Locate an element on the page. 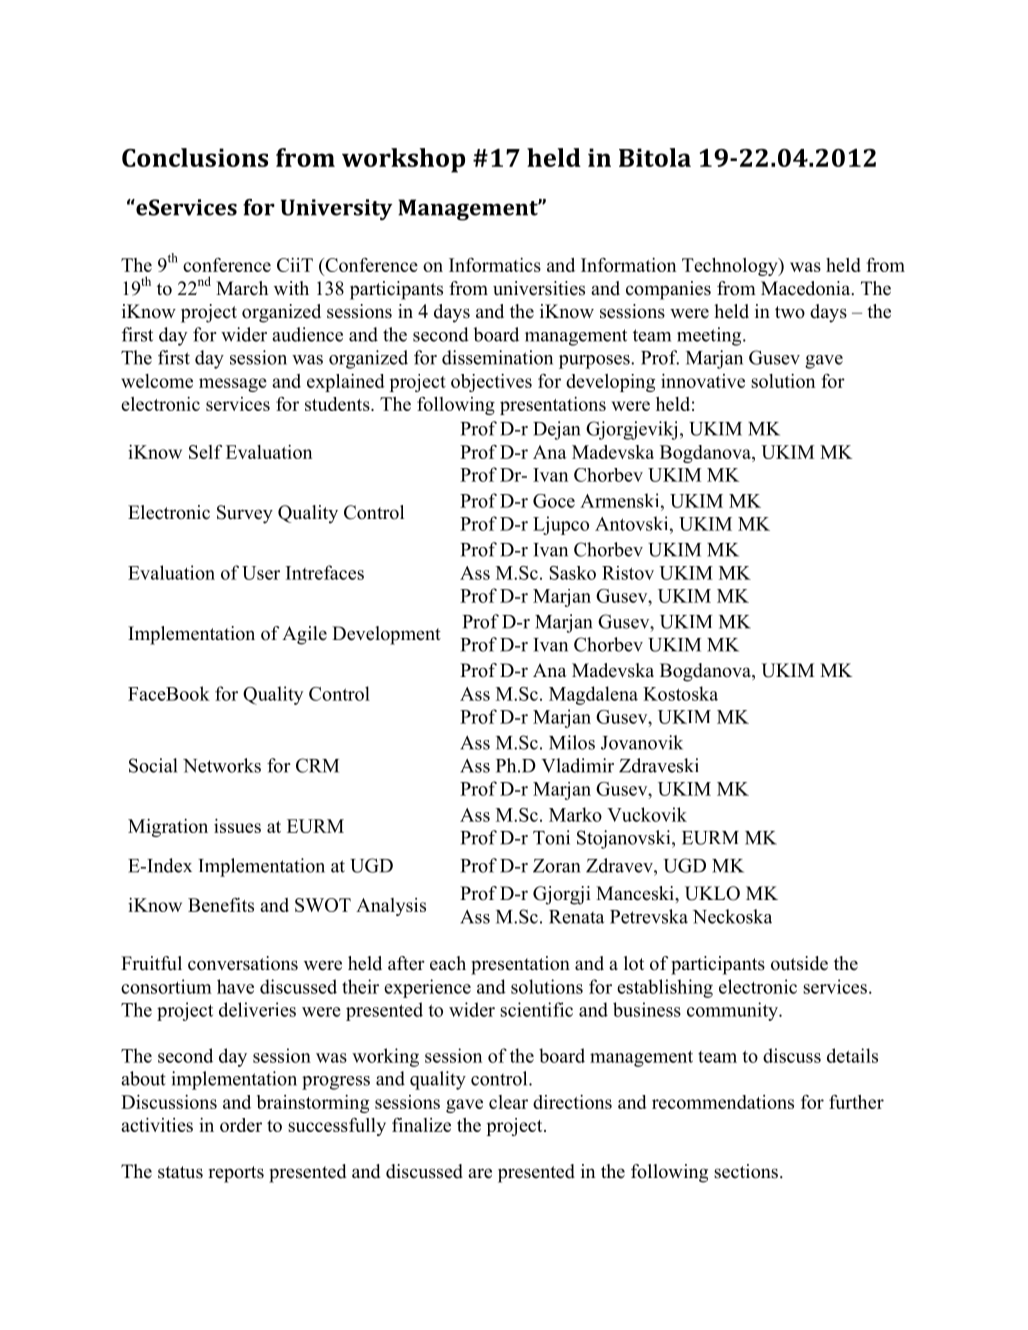 The width and height of the document is (1028, 1330). Magdalena is located at coordinates (593, 695).
